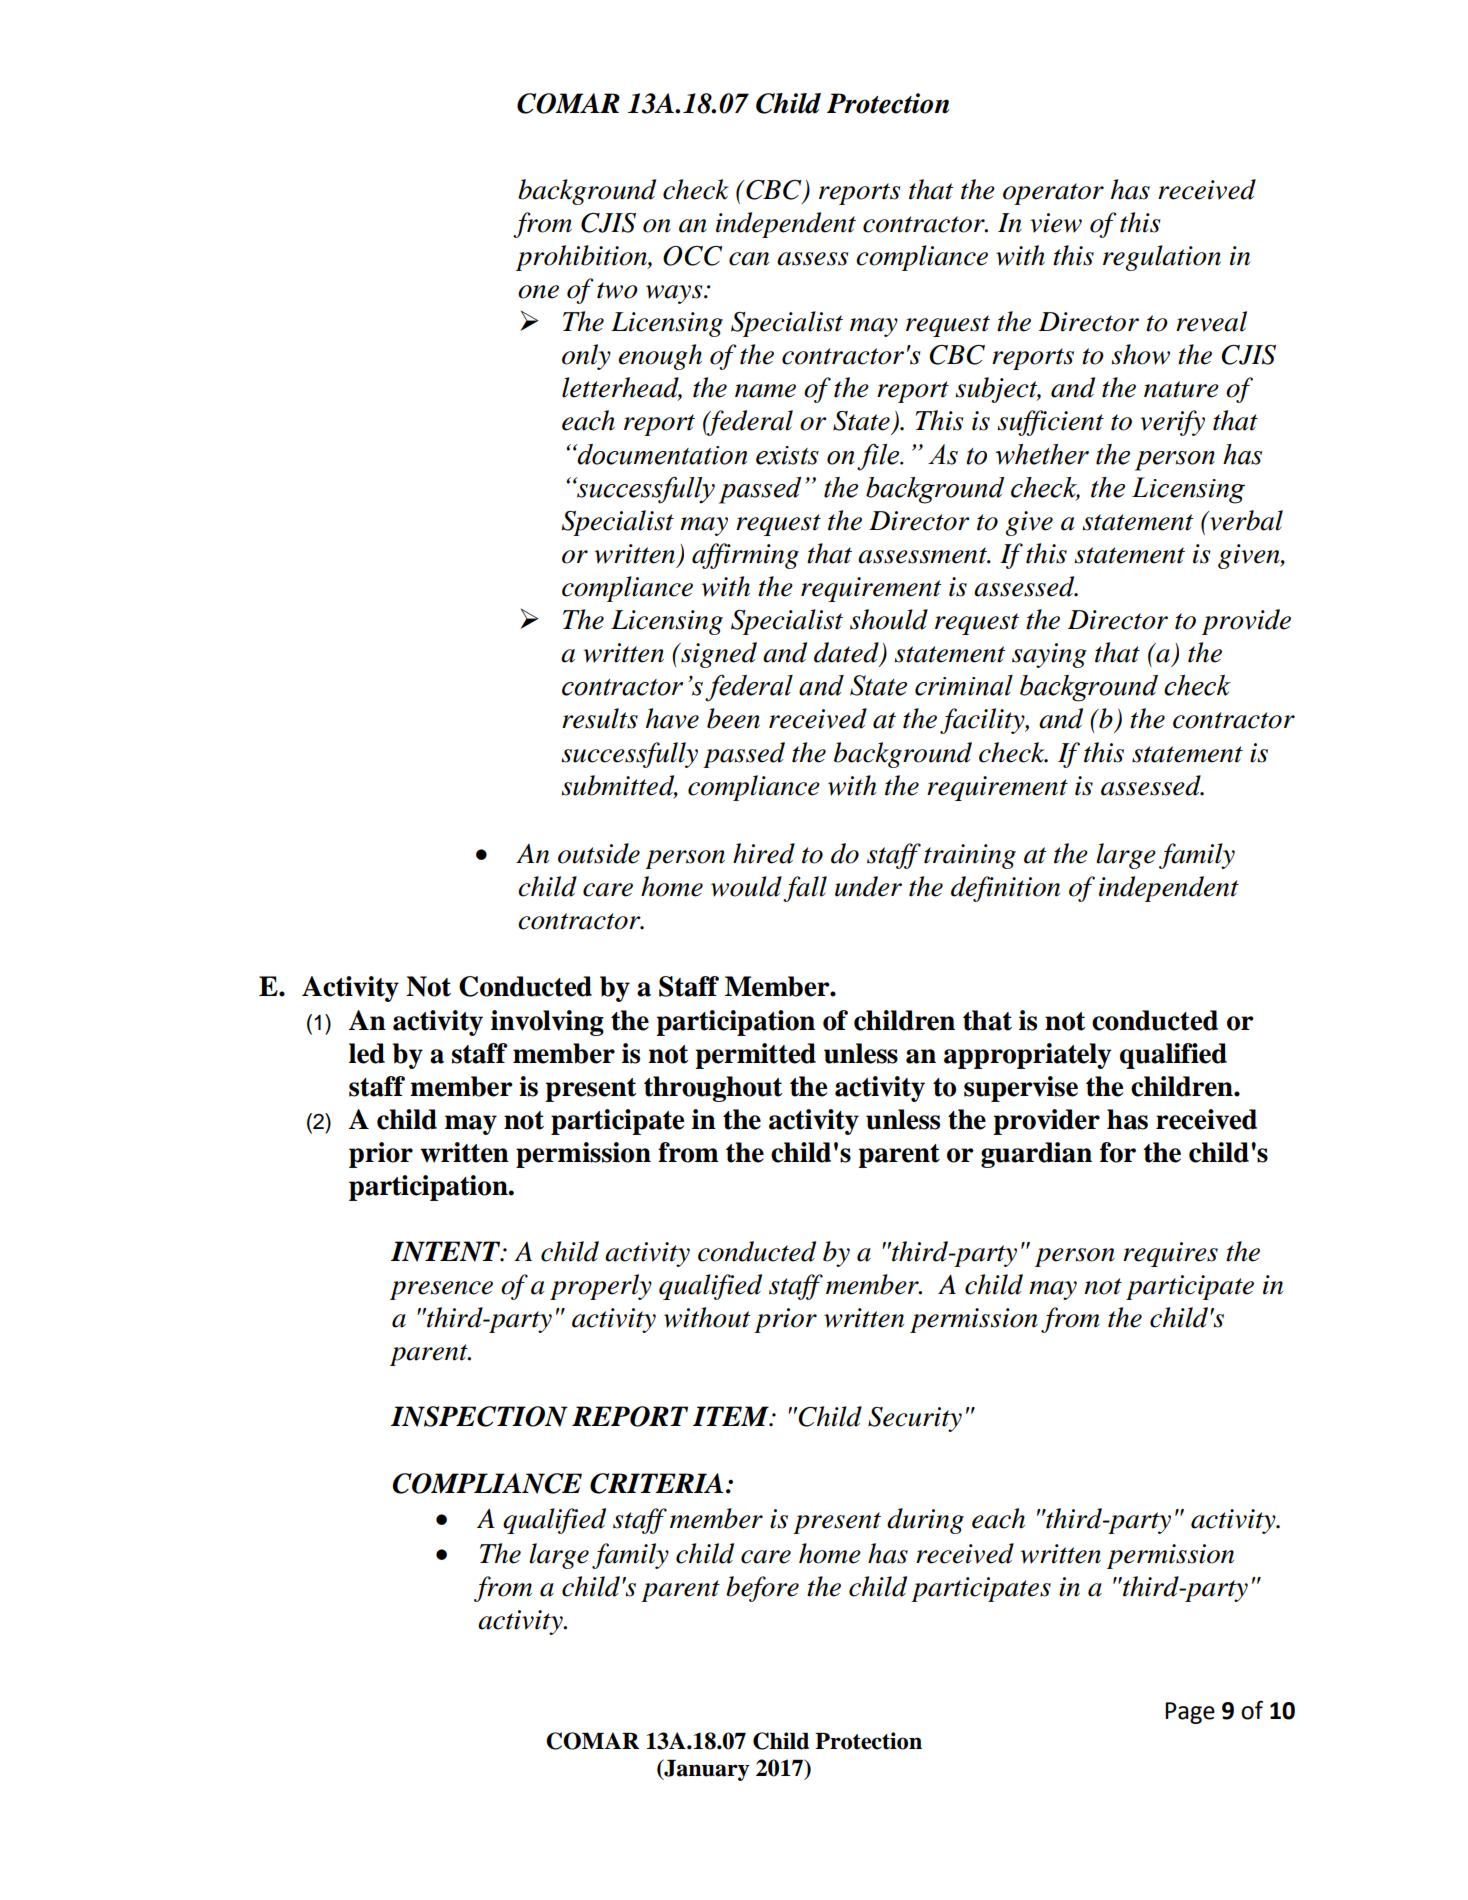 This document has height=1900, width=1468. Describe the element at coordinates (733, 718) in the document. I see `been` at that location.
